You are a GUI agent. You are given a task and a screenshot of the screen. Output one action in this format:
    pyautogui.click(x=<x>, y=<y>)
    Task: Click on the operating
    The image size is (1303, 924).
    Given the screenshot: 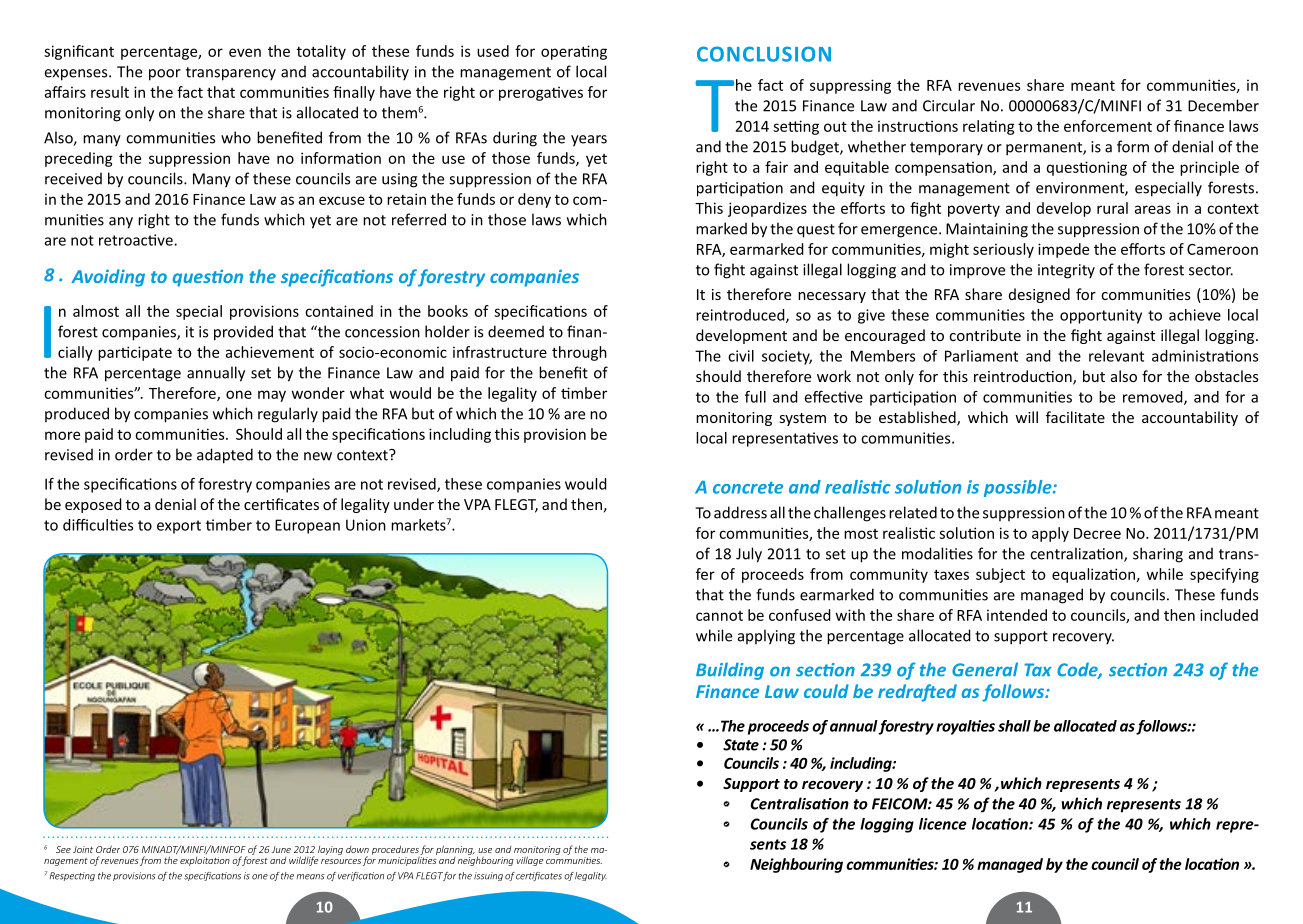 What is the action you would take?
    pyautogui.click(x=574, y=52)
